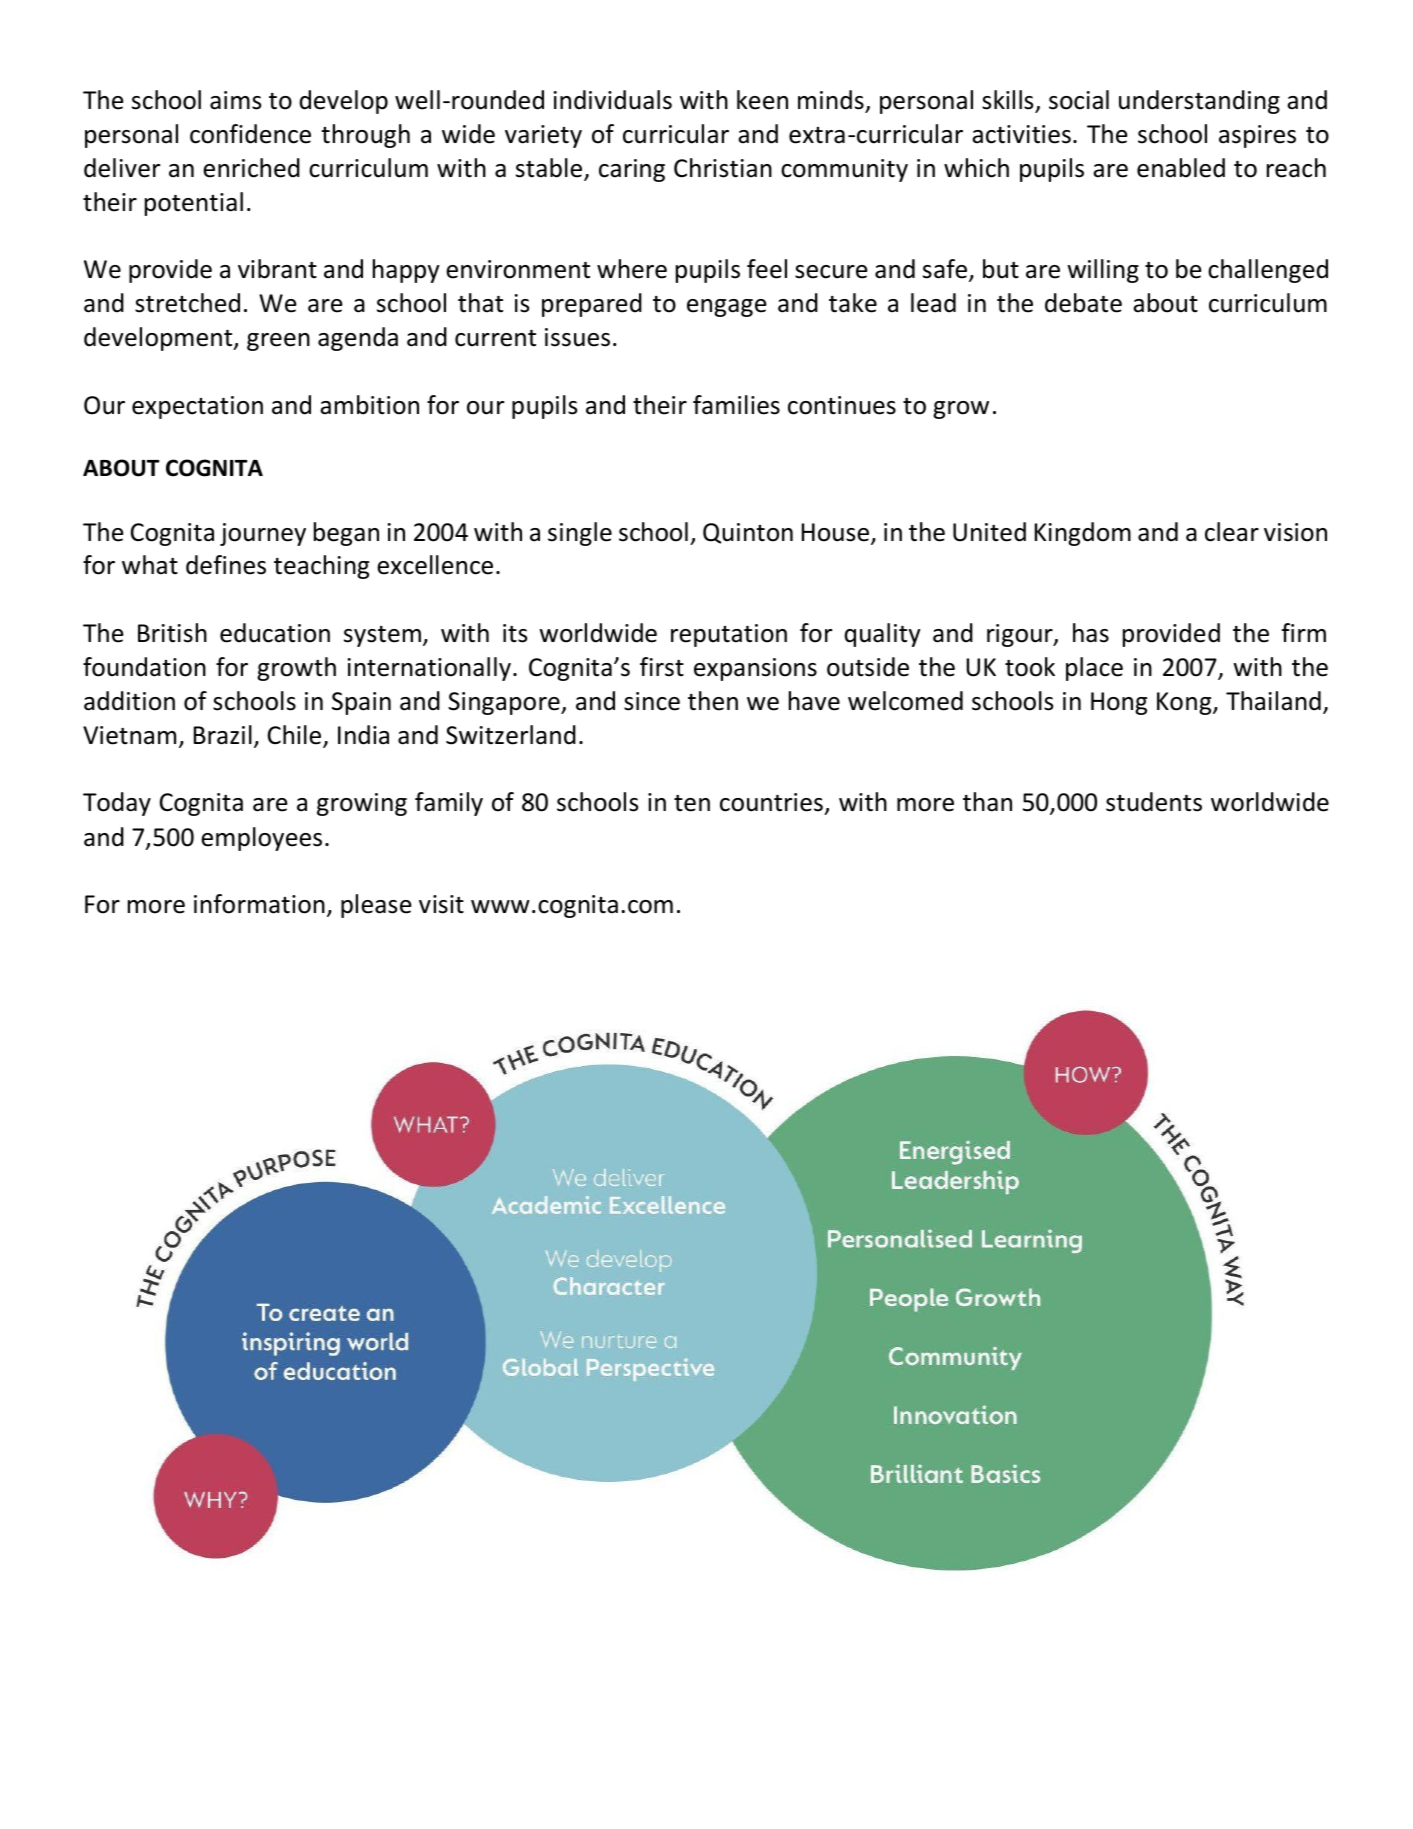  Describe the element at coordinates (226, 565) in the document. I see `defines` at that location.
